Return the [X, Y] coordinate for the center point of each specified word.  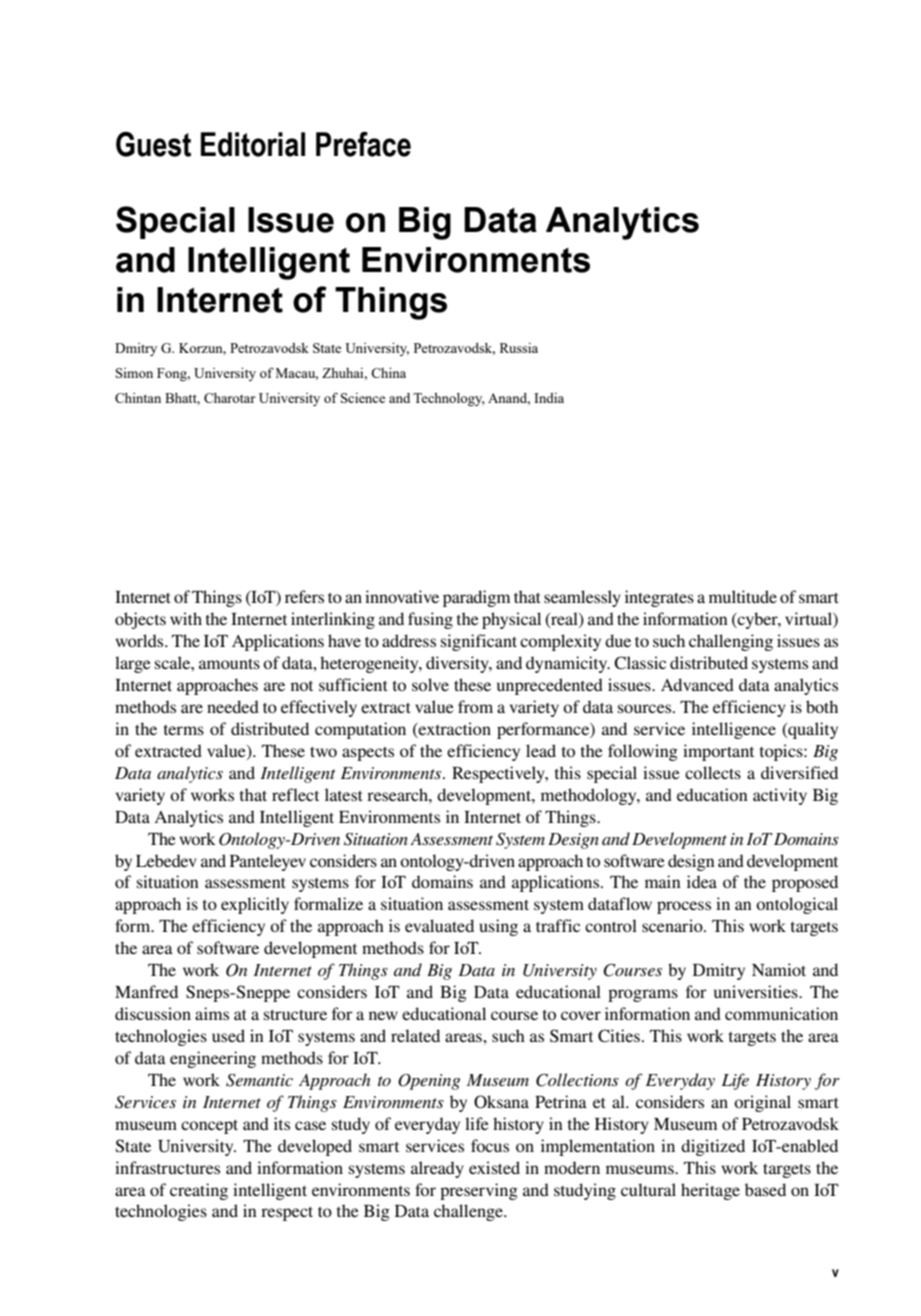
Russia [519, 348]
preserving [479, 1191]
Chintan [138, 398]
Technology [449, 399]
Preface [363, 144]
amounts [229, 664]
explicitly [255, 905]
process [684, 907]
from [475, 706]
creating [199, 1191]
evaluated [439, 925]
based [765, 1189]
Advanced [697, 684]
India [549, 398]
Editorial [253, 144]
